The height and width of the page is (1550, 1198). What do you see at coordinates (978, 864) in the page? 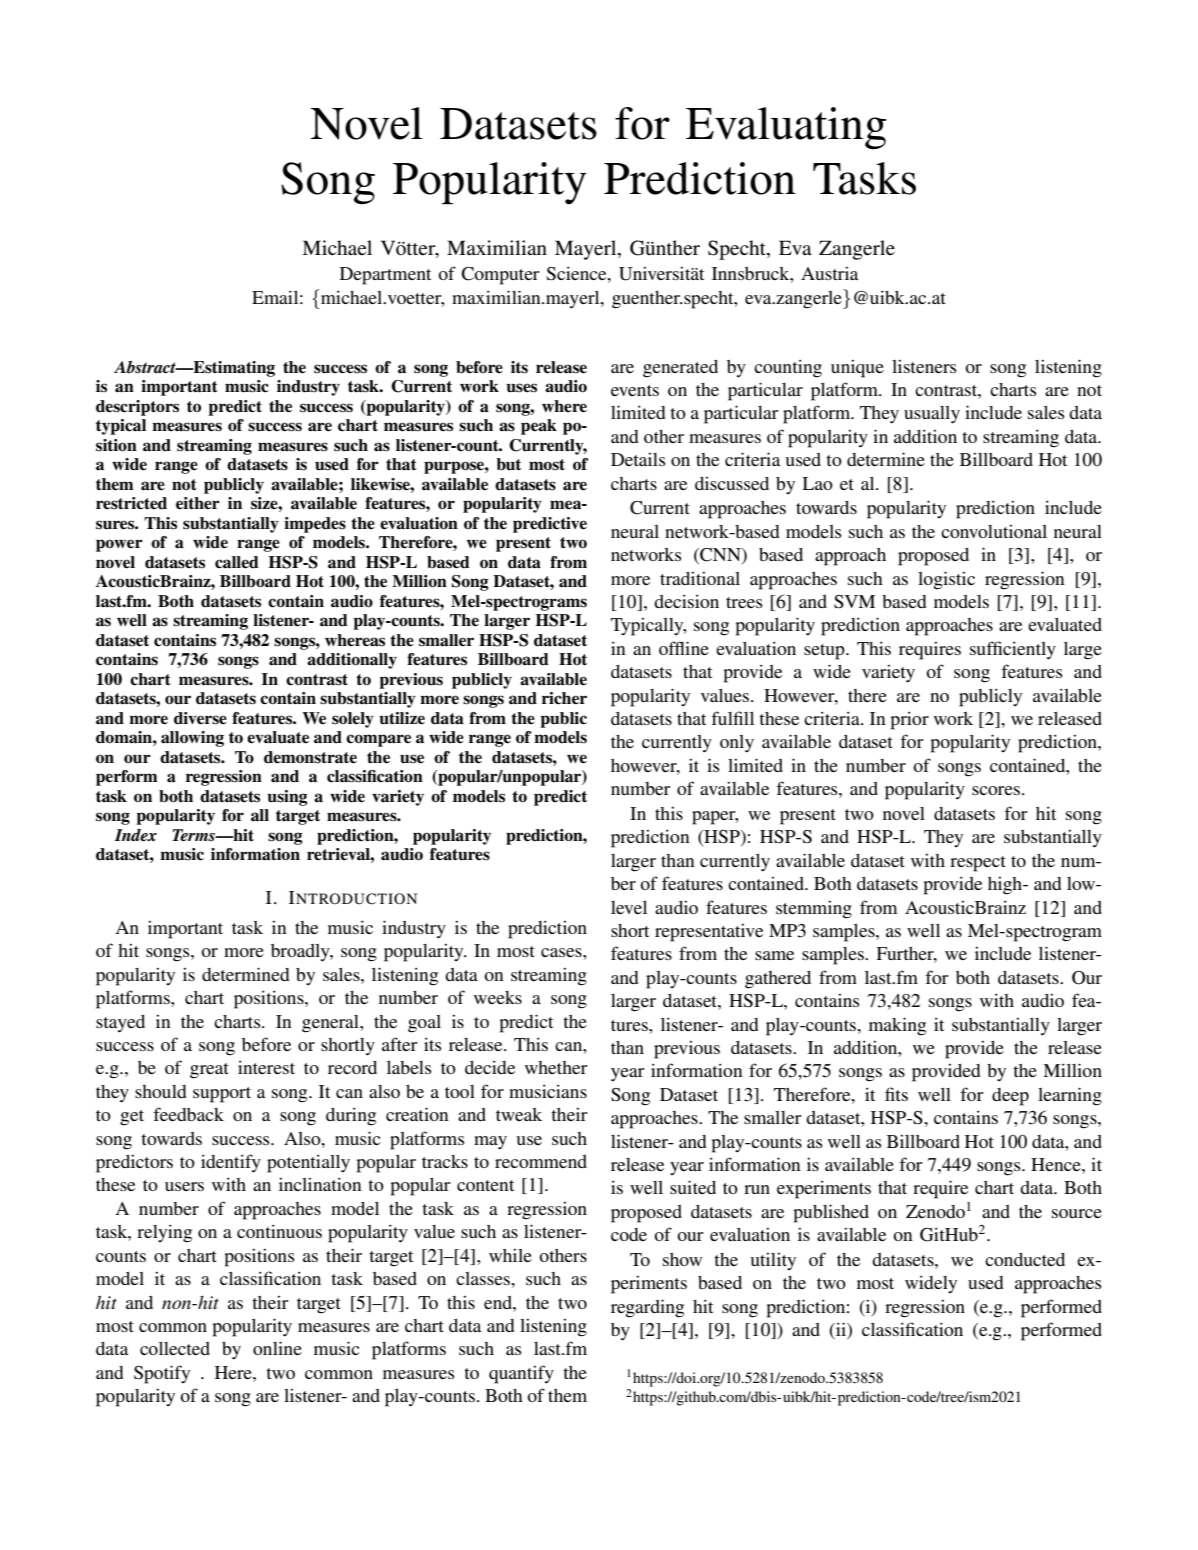
I see `respect` at bounding box center [978, 864].
